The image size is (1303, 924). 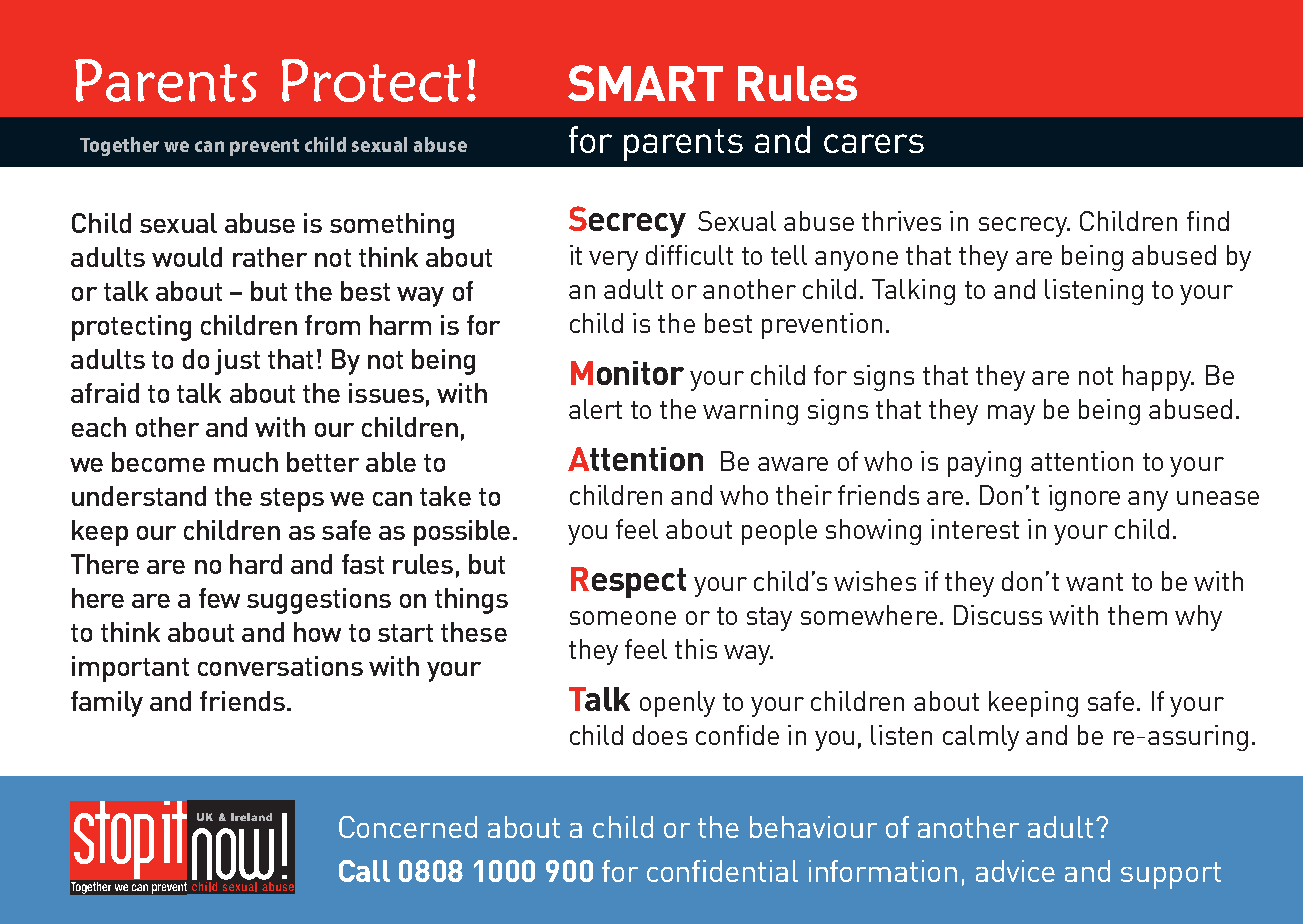 I want to click on behaviour, so click(x=813, y=827).
